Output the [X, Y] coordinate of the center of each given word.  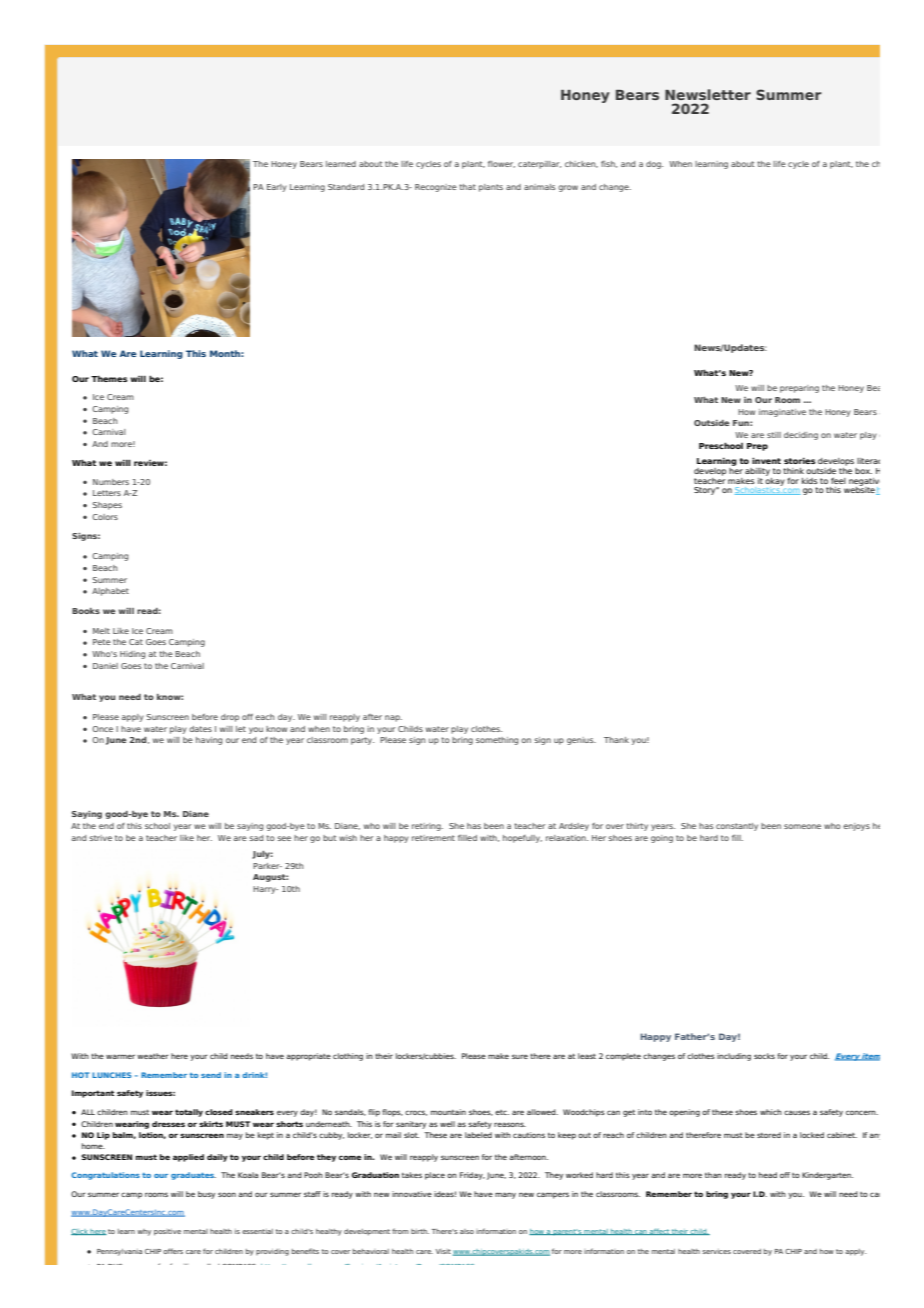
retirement [433, 838]
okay [775, 480]
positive [167, 1232]
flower [501, 164]
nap [393, 718]
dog [654, 165]
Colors [105, 517]
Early [277, 188]
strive [100, 838]
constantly [737, 827]
